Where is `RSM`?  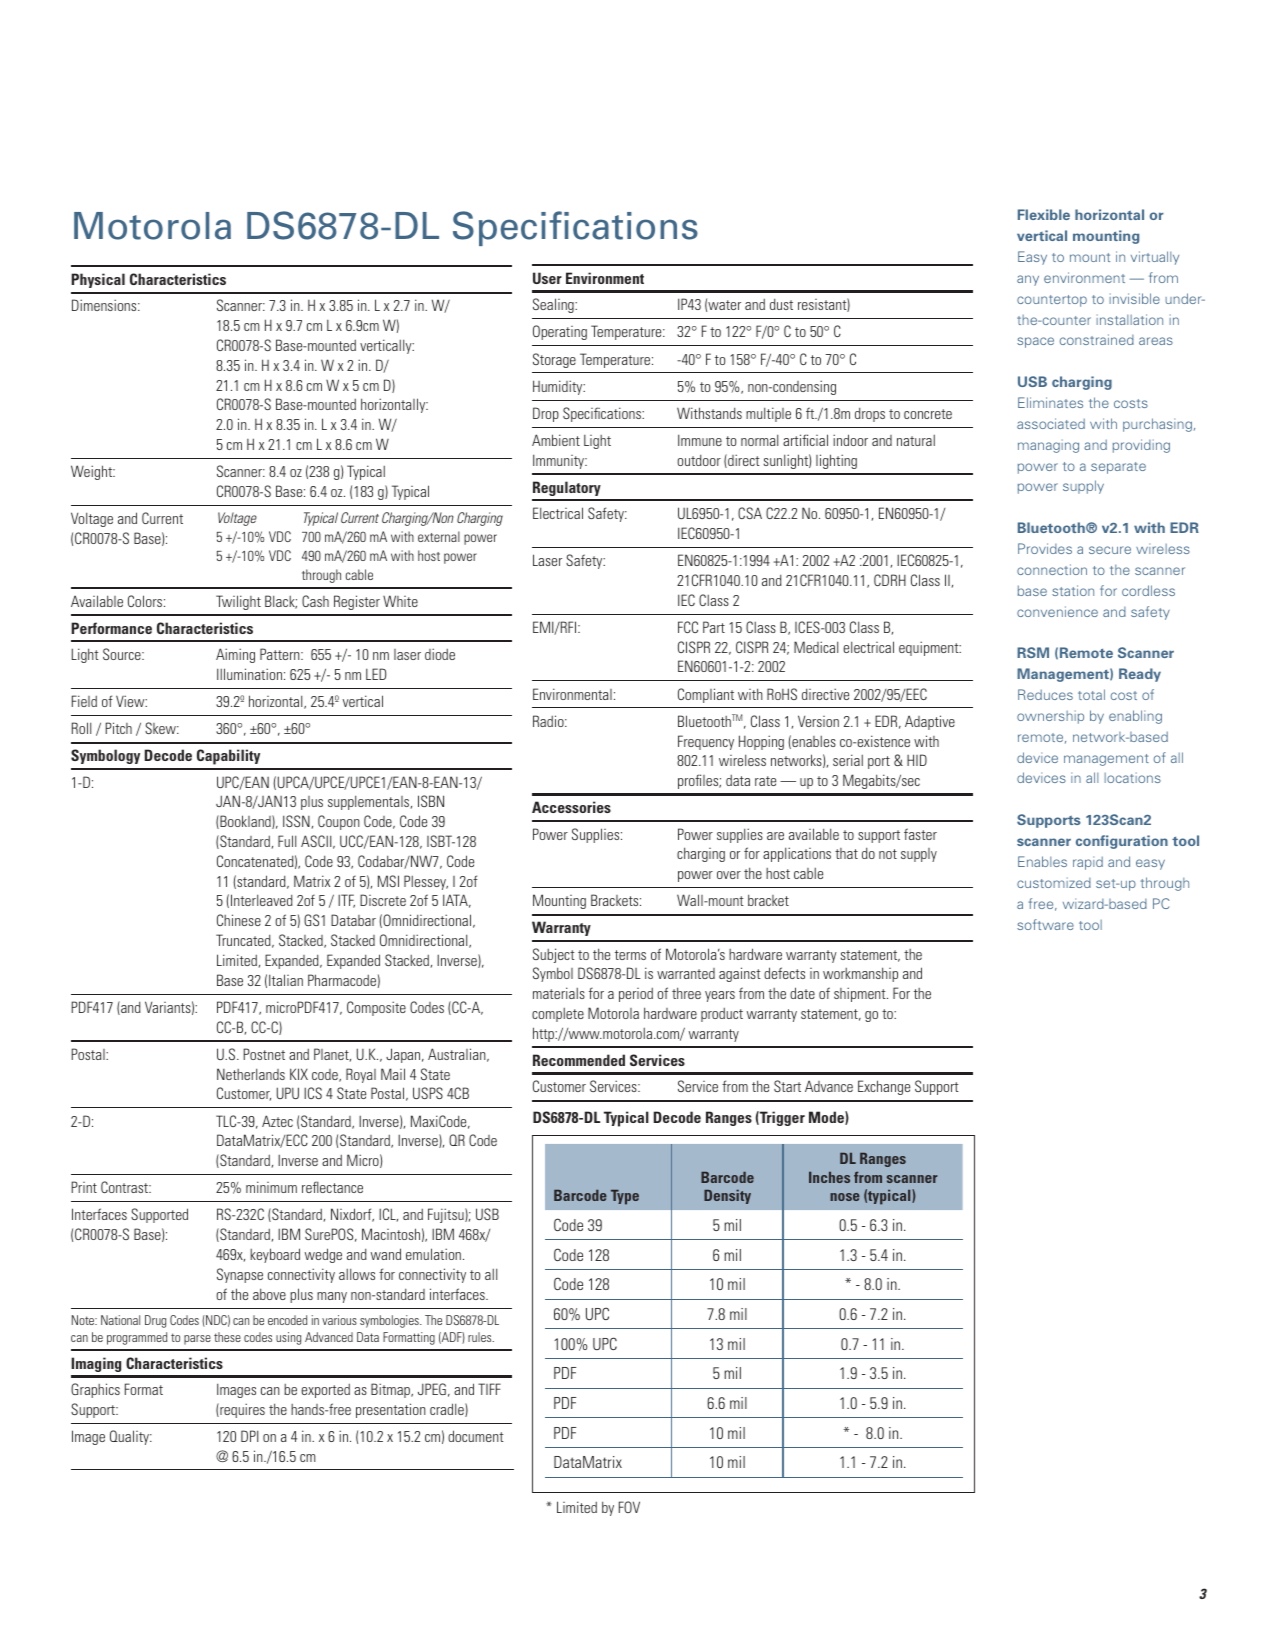 RSM is located at coordinates (1033, 652).
